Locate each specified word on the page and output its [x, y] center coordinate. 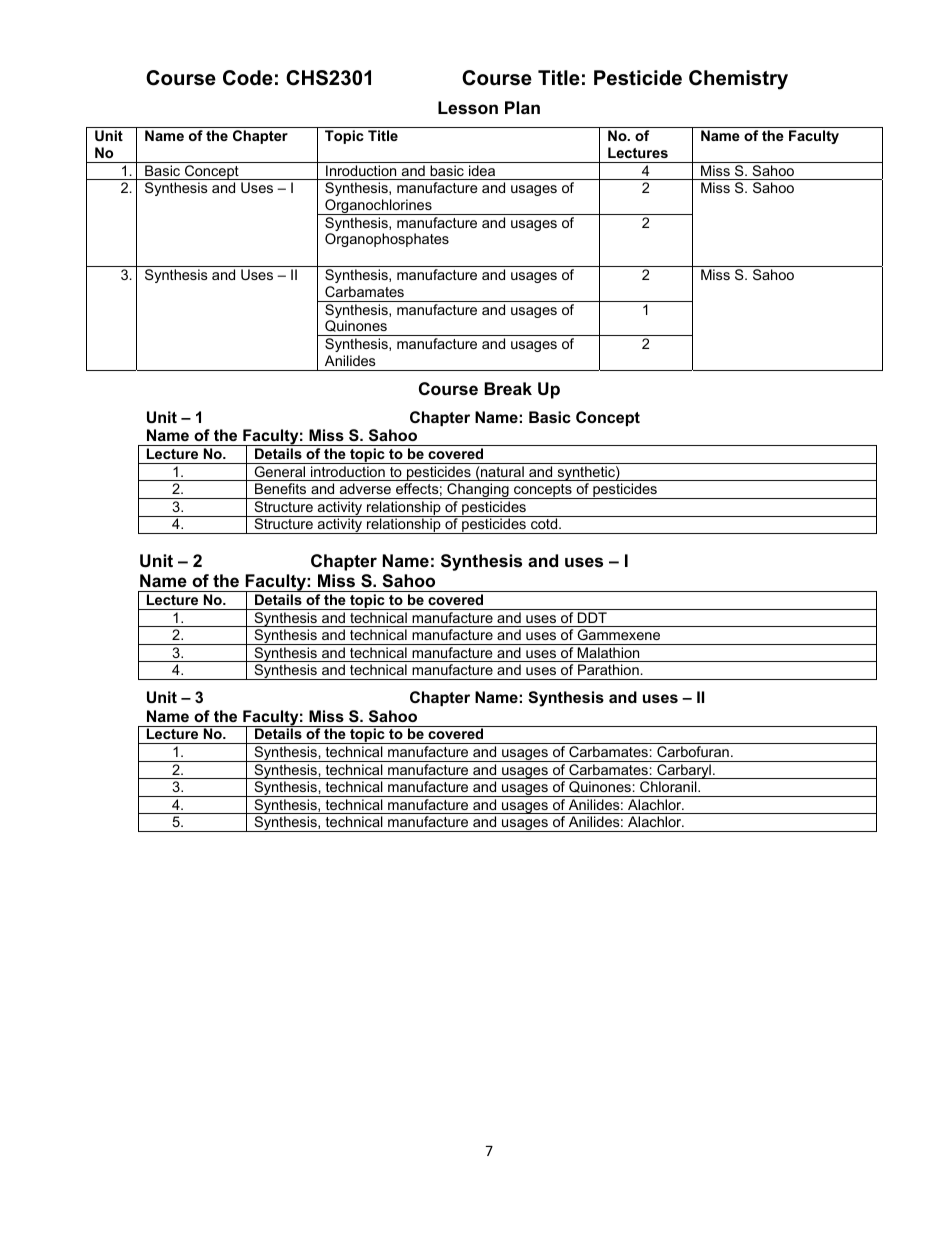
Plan [522, 107]
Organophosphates [387, 240]
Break [508, 389]
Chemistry [738, 80]
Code [248, 78]
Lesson [468, 108]
